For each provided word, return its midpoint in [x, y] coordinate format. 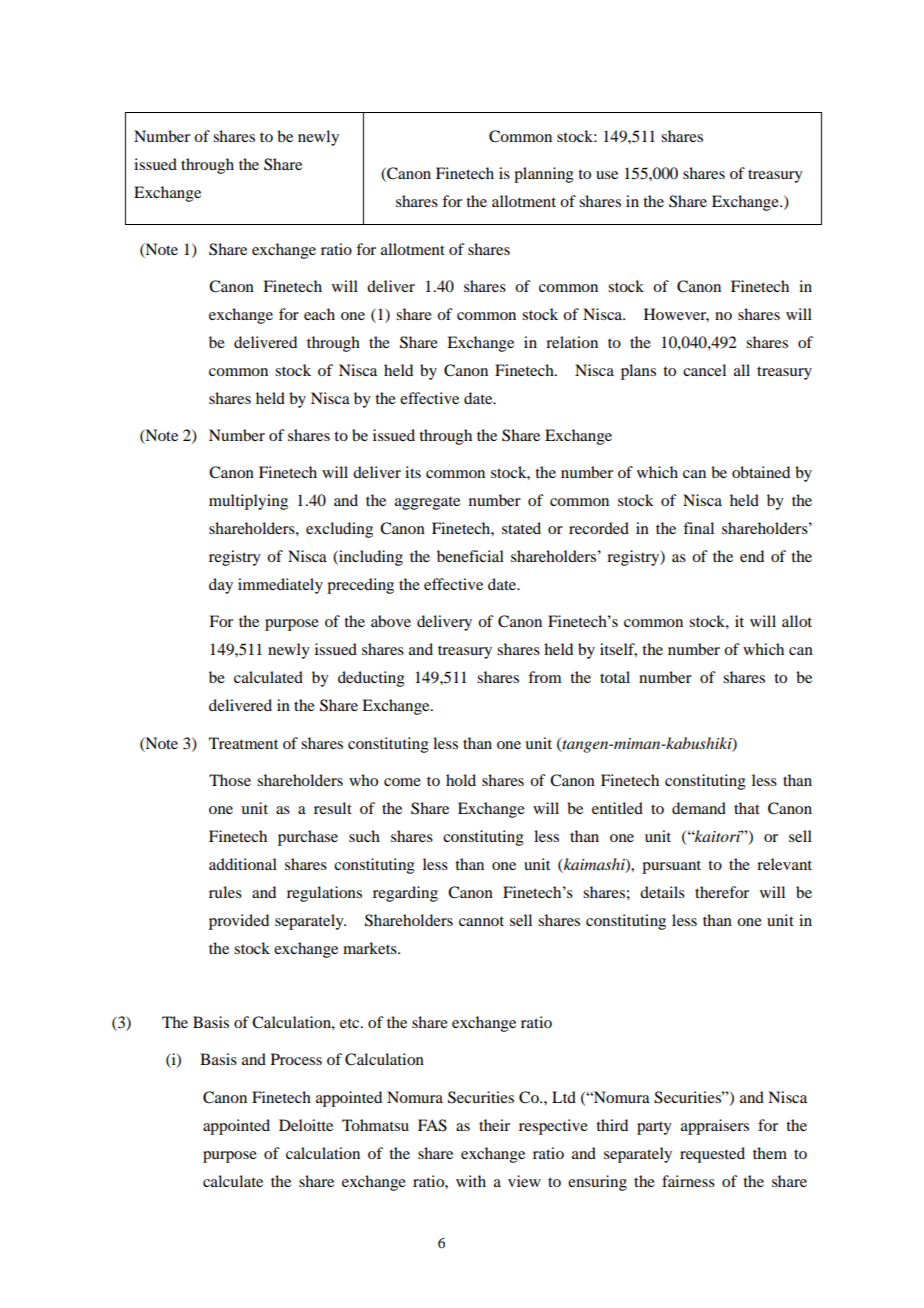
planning [544, 175]
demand [699, 808]
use [607, 175]
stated [521, 528]
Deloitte [306, 1125]
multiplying [248, 502]
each [319, 314]
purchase [308, 838]
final [698, 528]
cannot [481, 921]
